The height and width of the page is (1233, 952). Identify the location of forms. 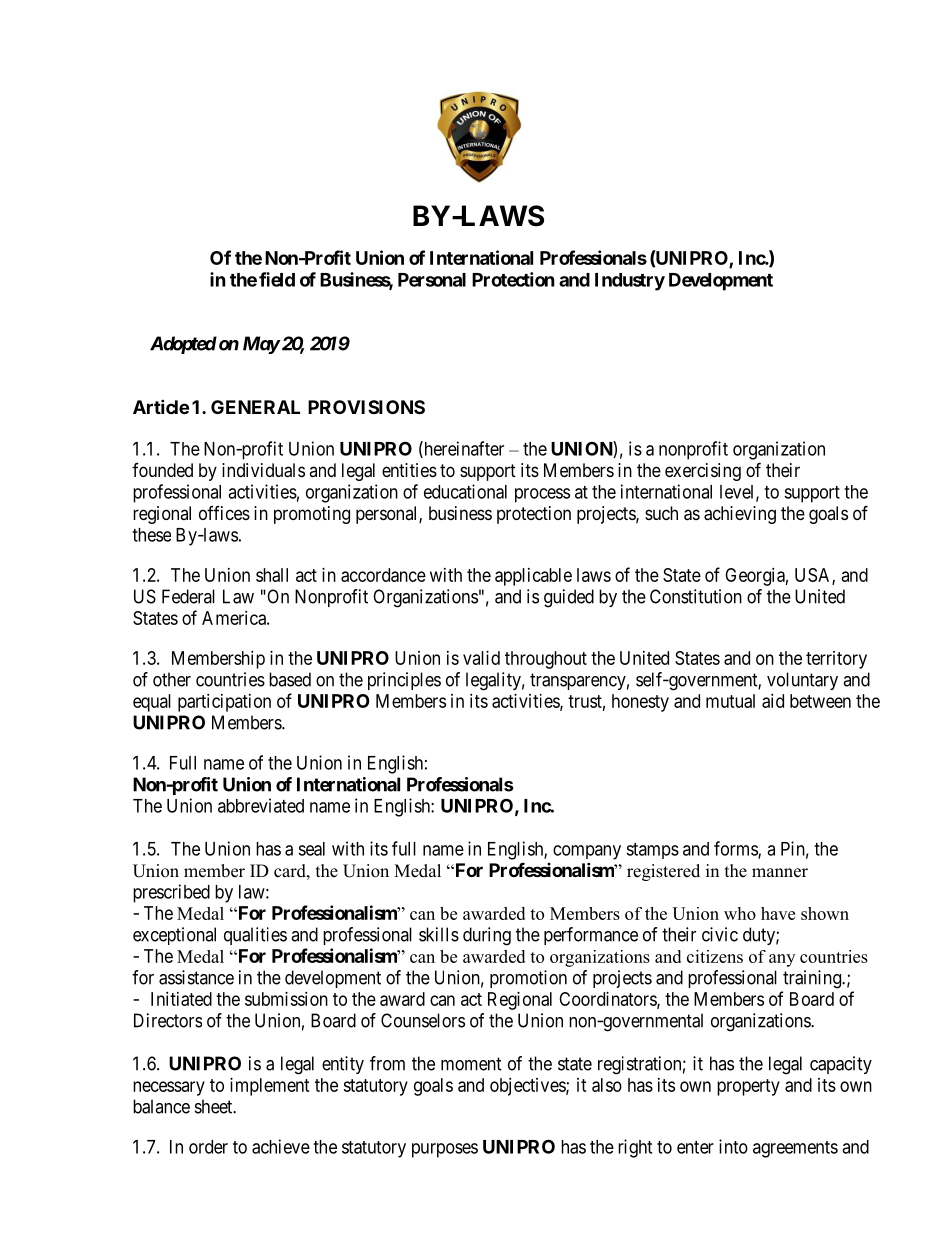
(736, 849).
